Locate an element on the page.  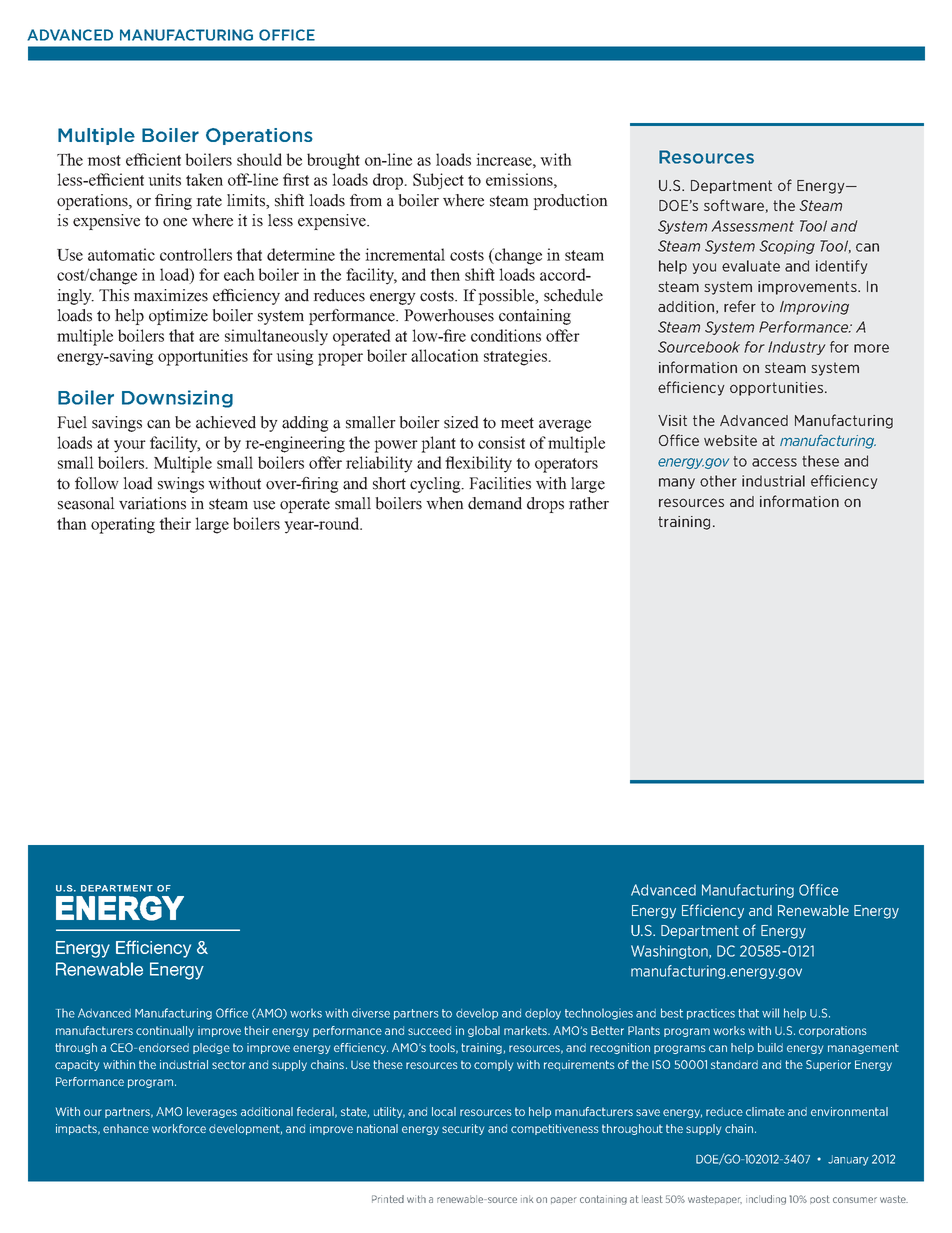
workforce is located at coordinates (179, 1128).
